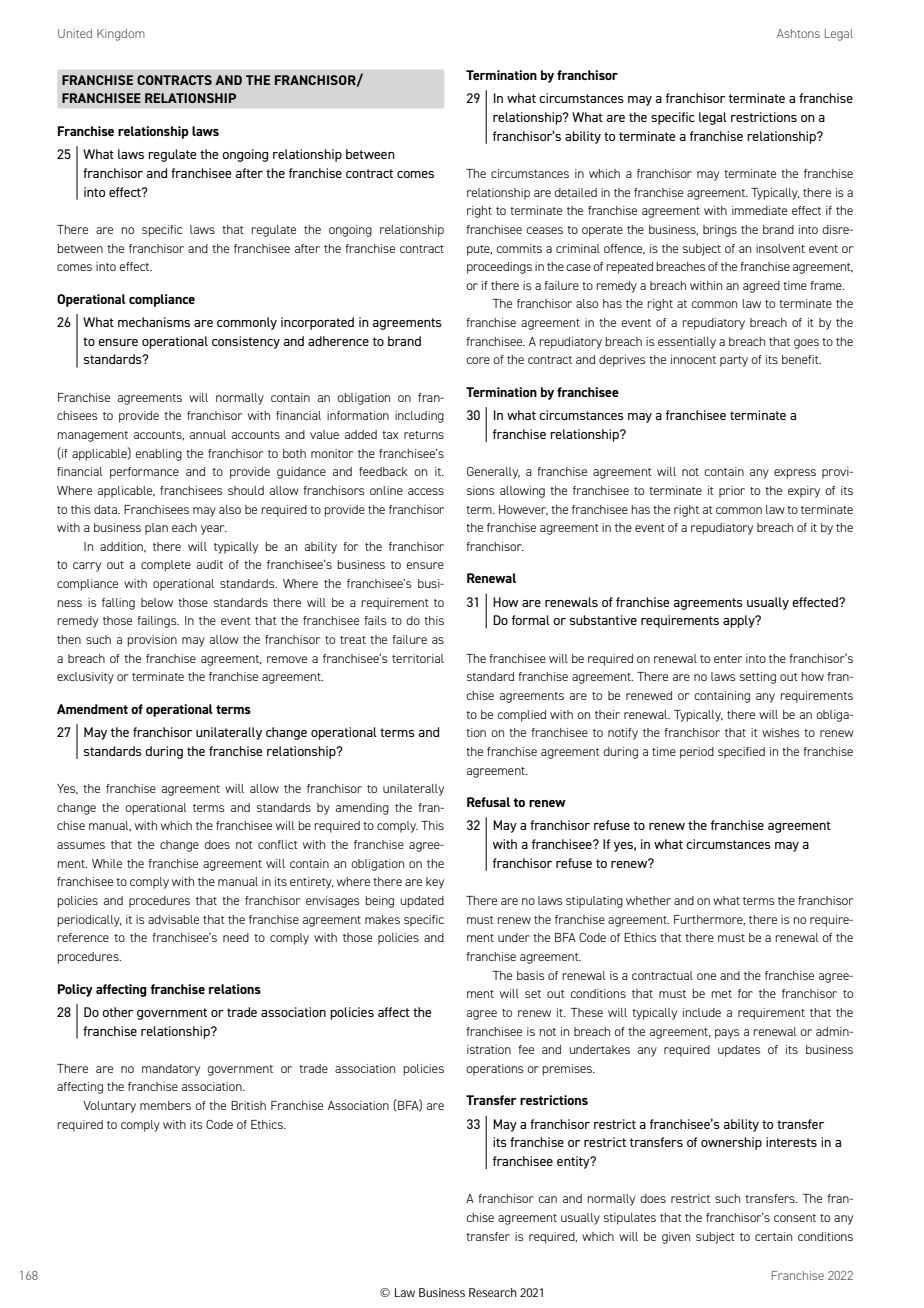 The width and height of the screenshot is (924, 1308). I want to click on immediate, so click(759, 210).
